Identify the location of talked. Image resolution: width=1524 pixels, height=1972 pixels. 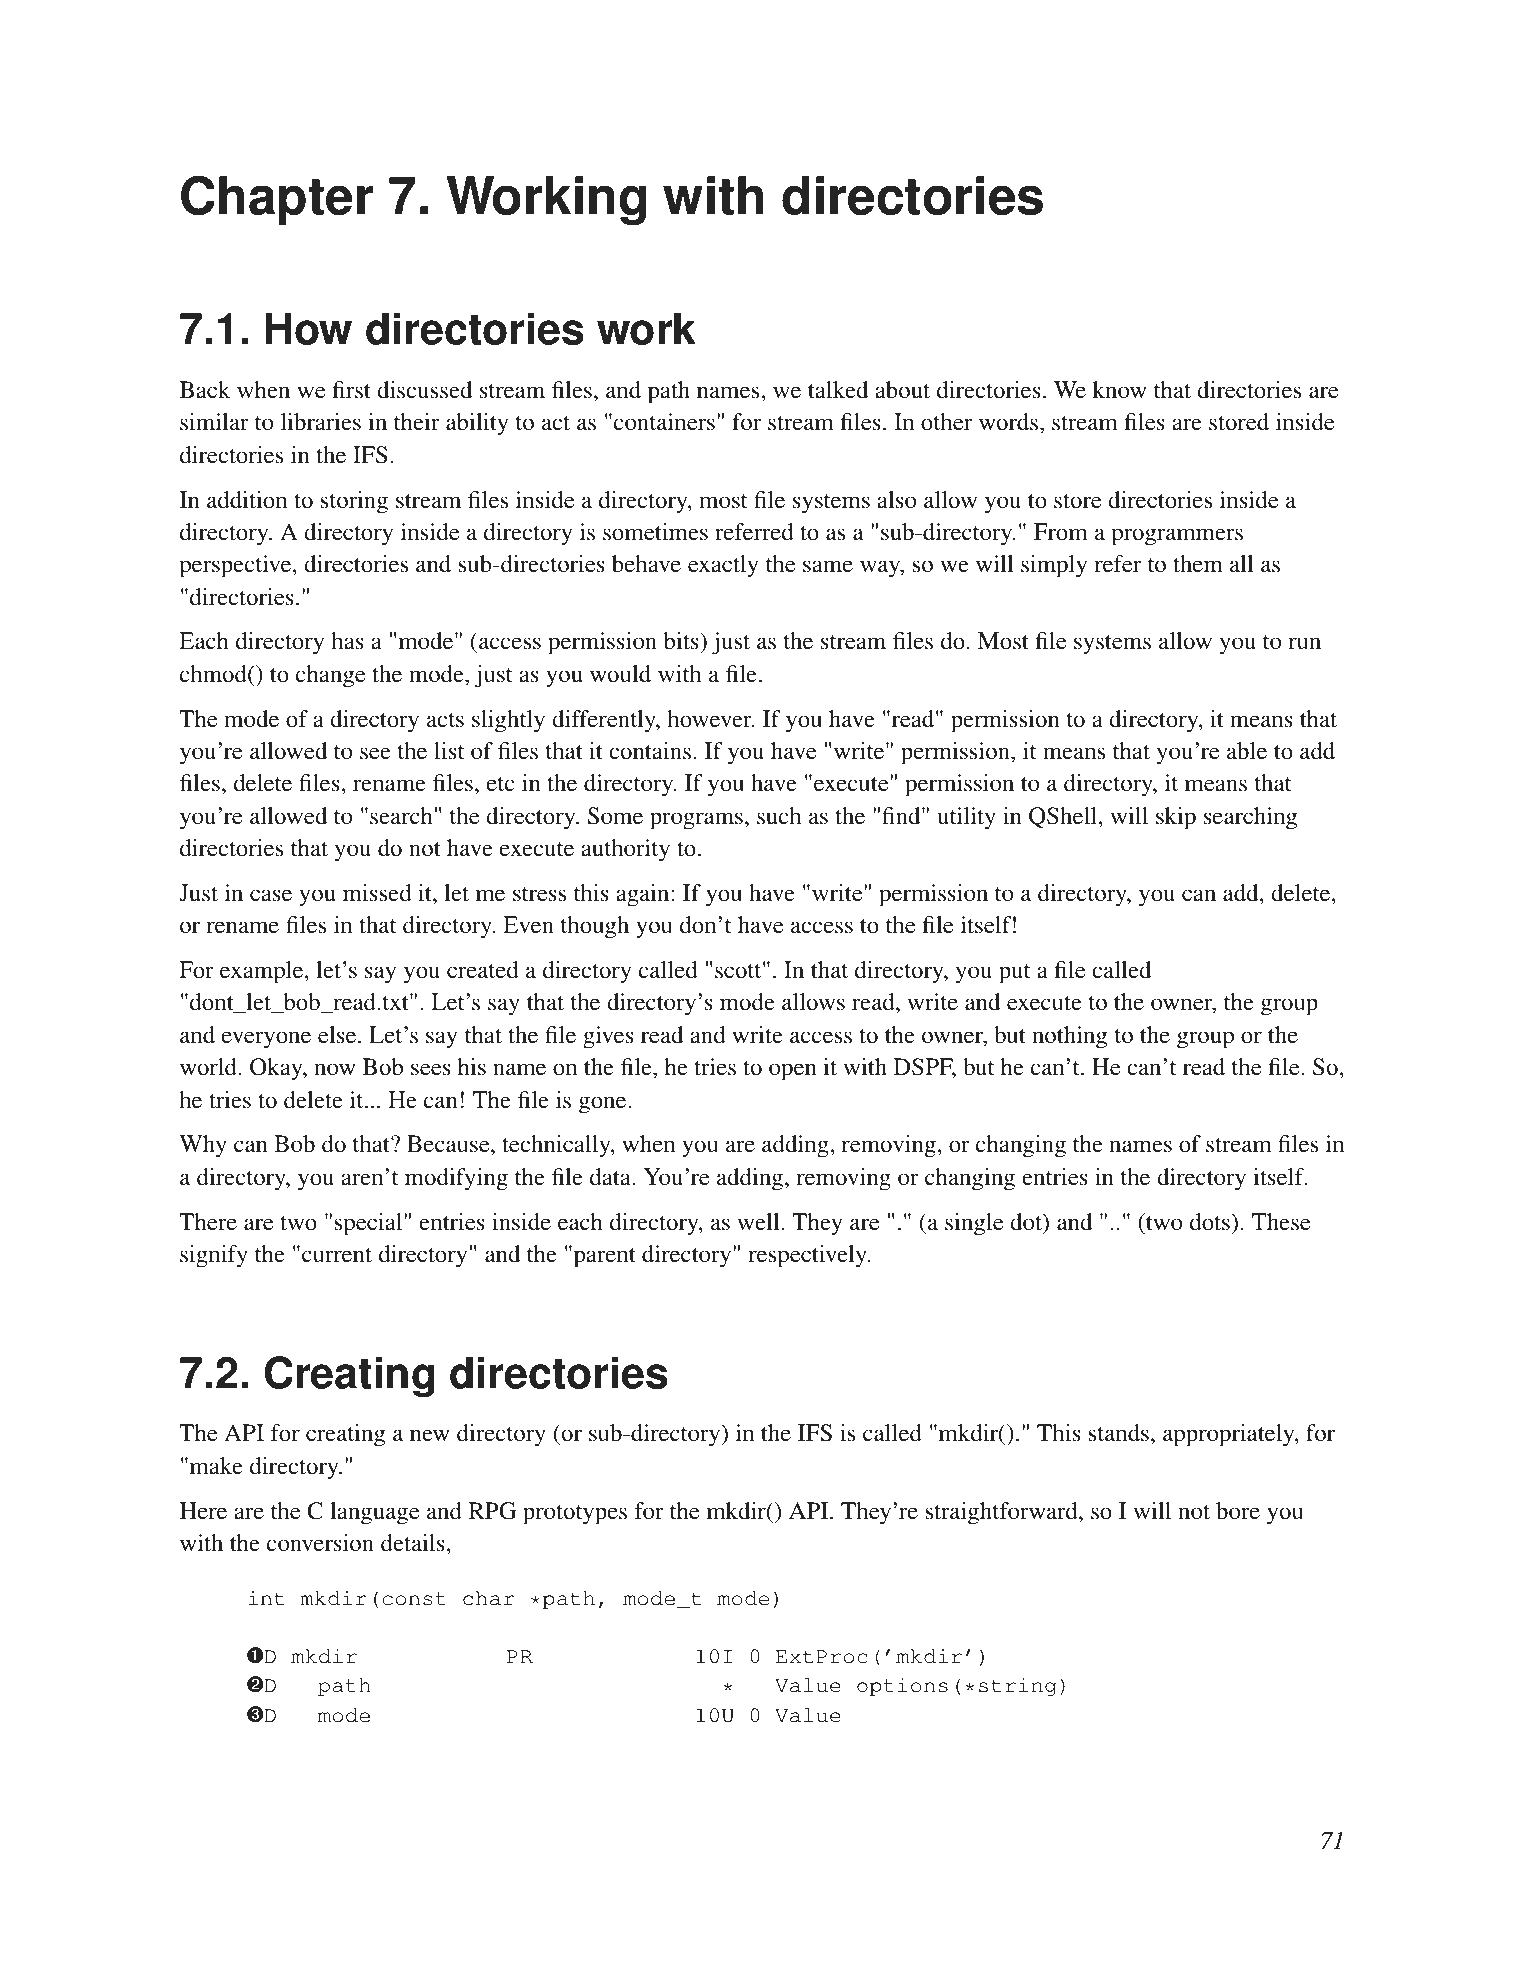
(838, 390).
